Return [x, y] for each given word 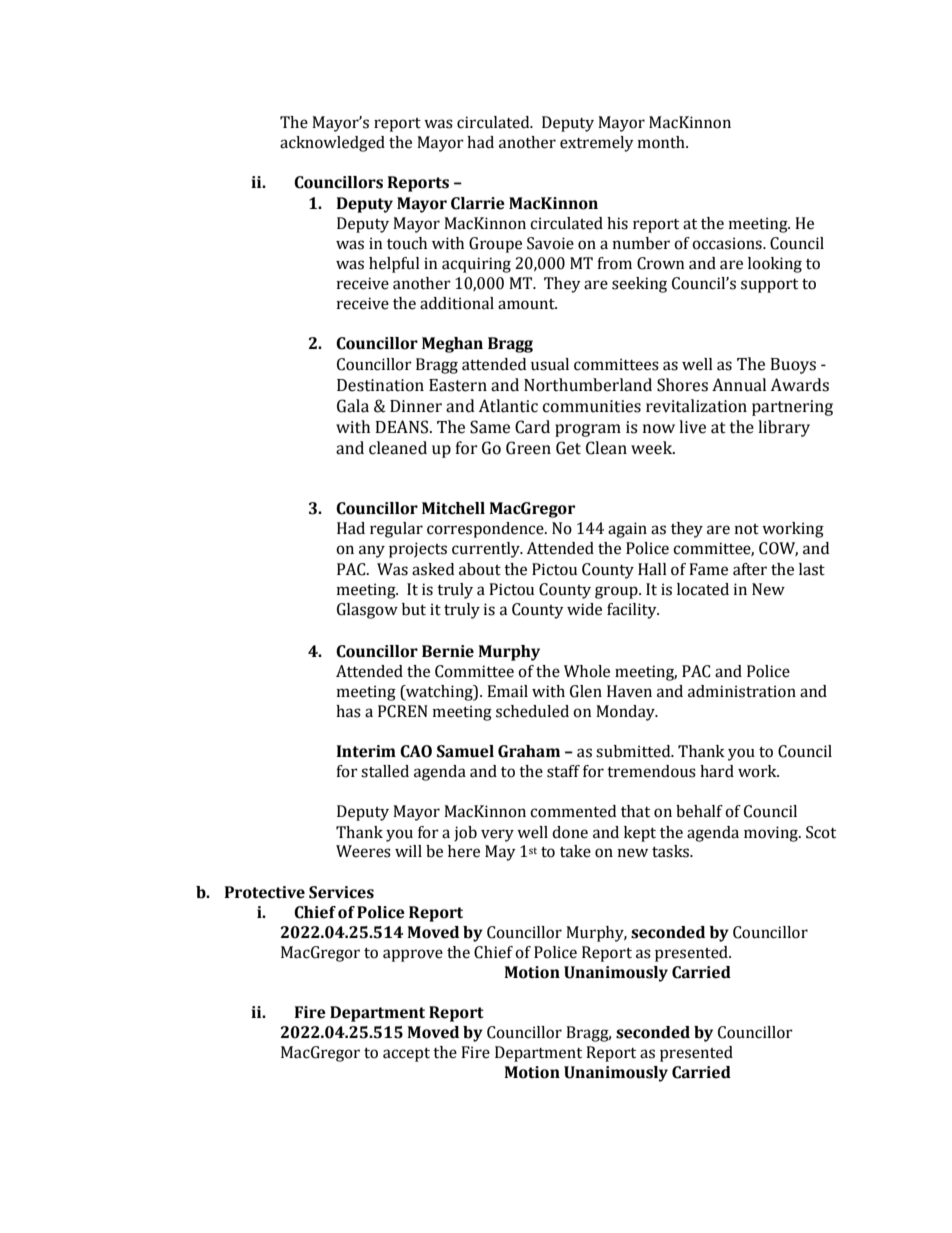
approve [413, 955]
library [784, 428]
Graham [529, 751]
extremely [597, 144]
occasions [728, 243]
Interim [366, 751]
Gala [353, 406]
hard [717, 771]
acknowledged [332, 144]
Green [528, 448]
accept [406, 1055]
